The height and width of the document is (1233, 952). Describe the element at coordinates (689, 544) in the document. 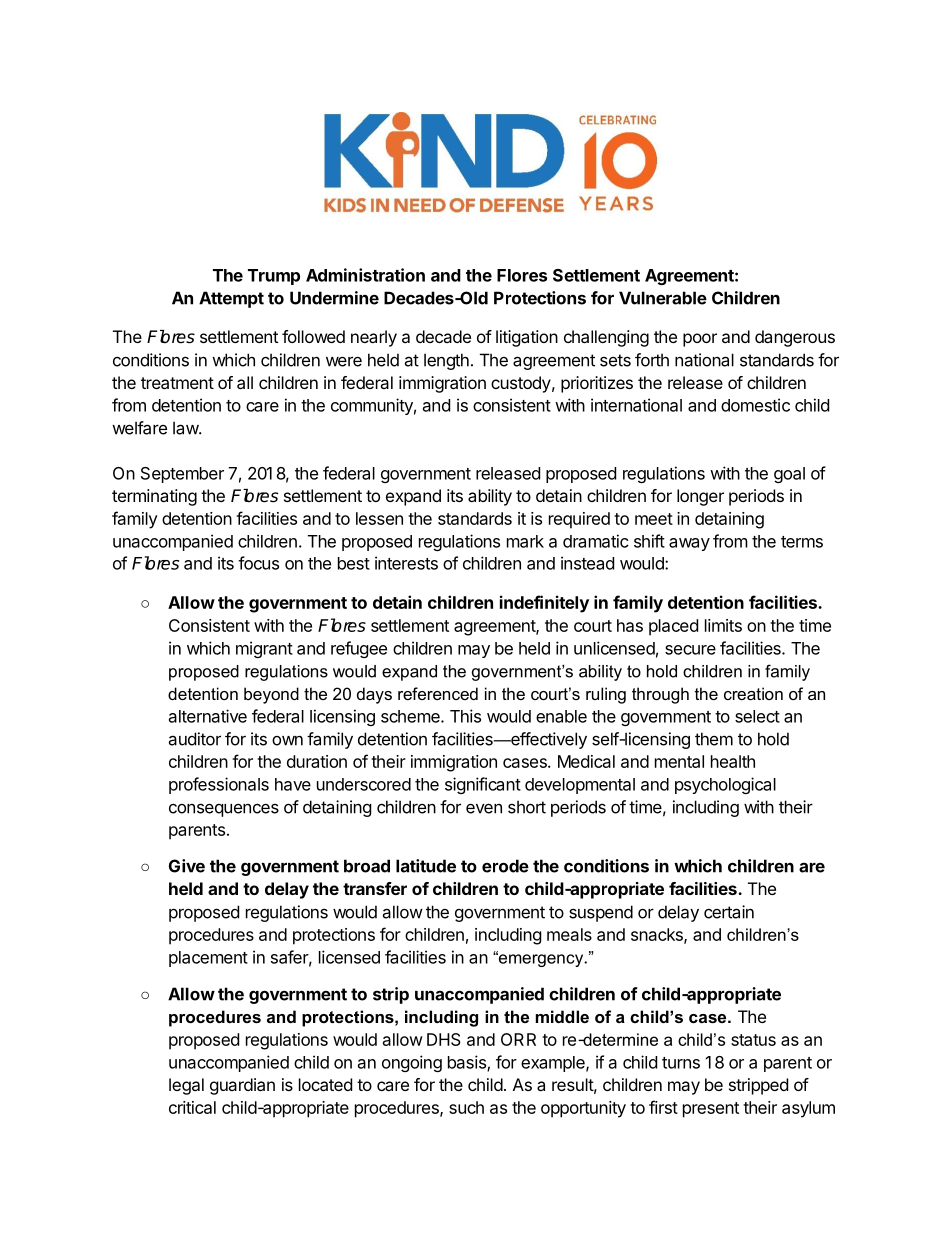

I see `away` at that location.
